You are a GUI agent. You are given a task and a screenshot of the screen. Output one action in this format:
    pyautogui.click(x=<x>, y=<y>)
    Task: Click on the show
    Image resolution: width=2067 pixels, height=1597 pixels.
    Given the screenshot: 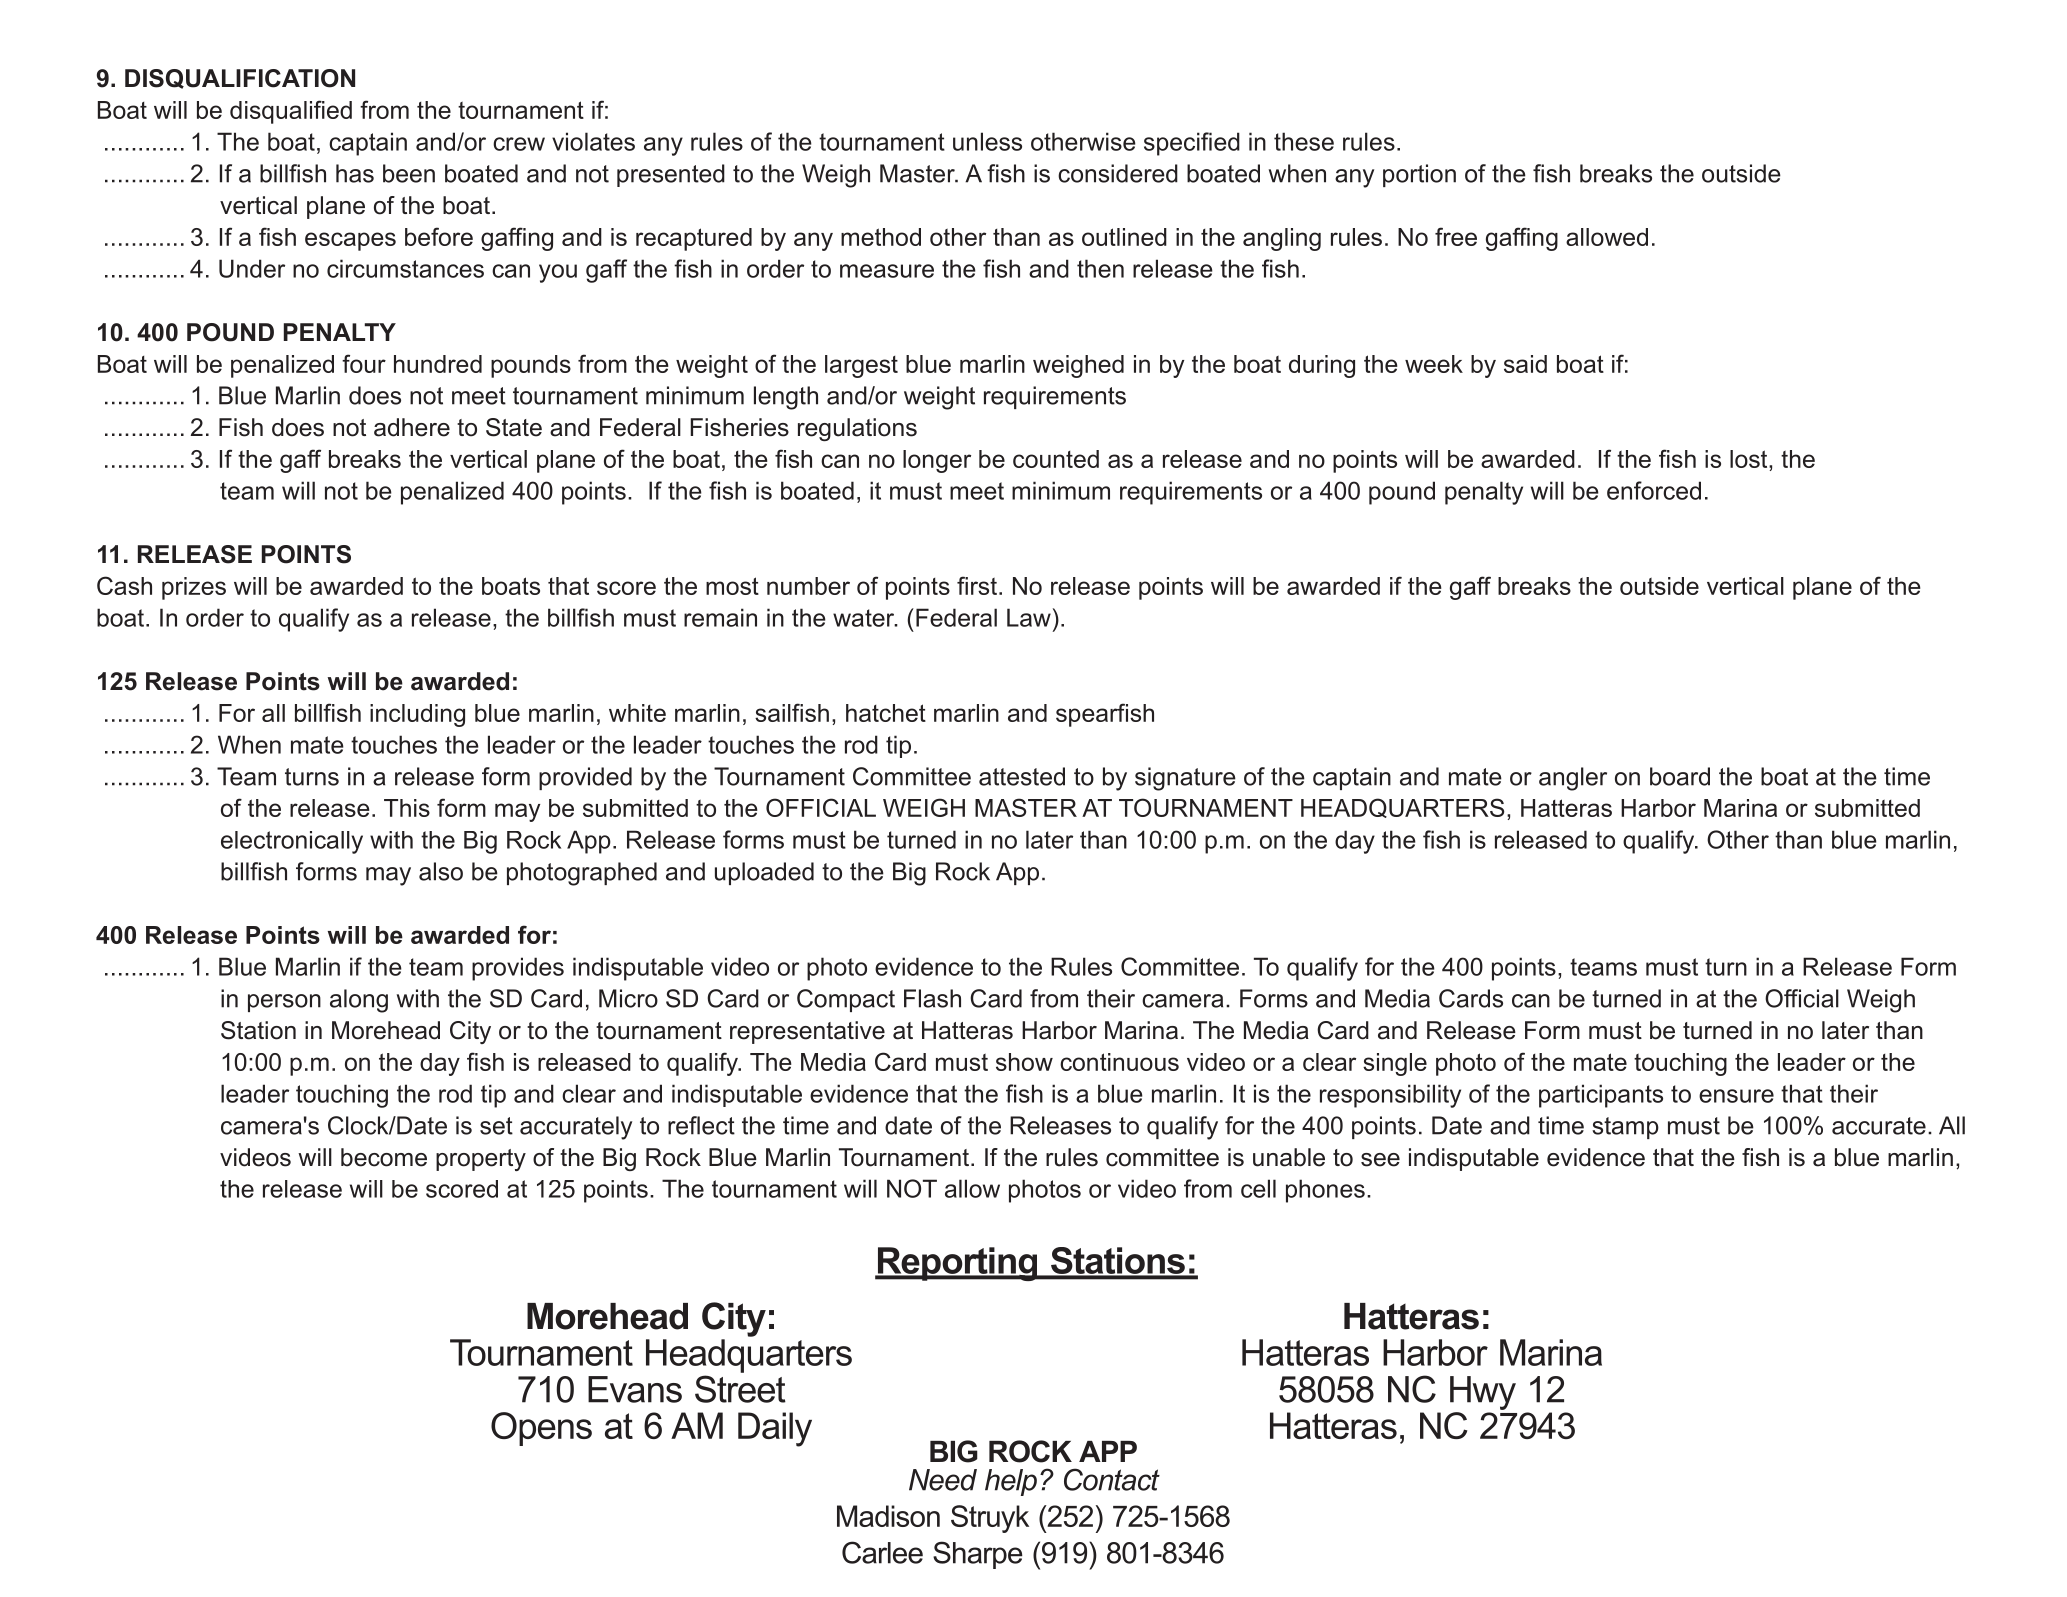 What is the action you would take?
    pyautogui.click(x=1024, y=1062)
